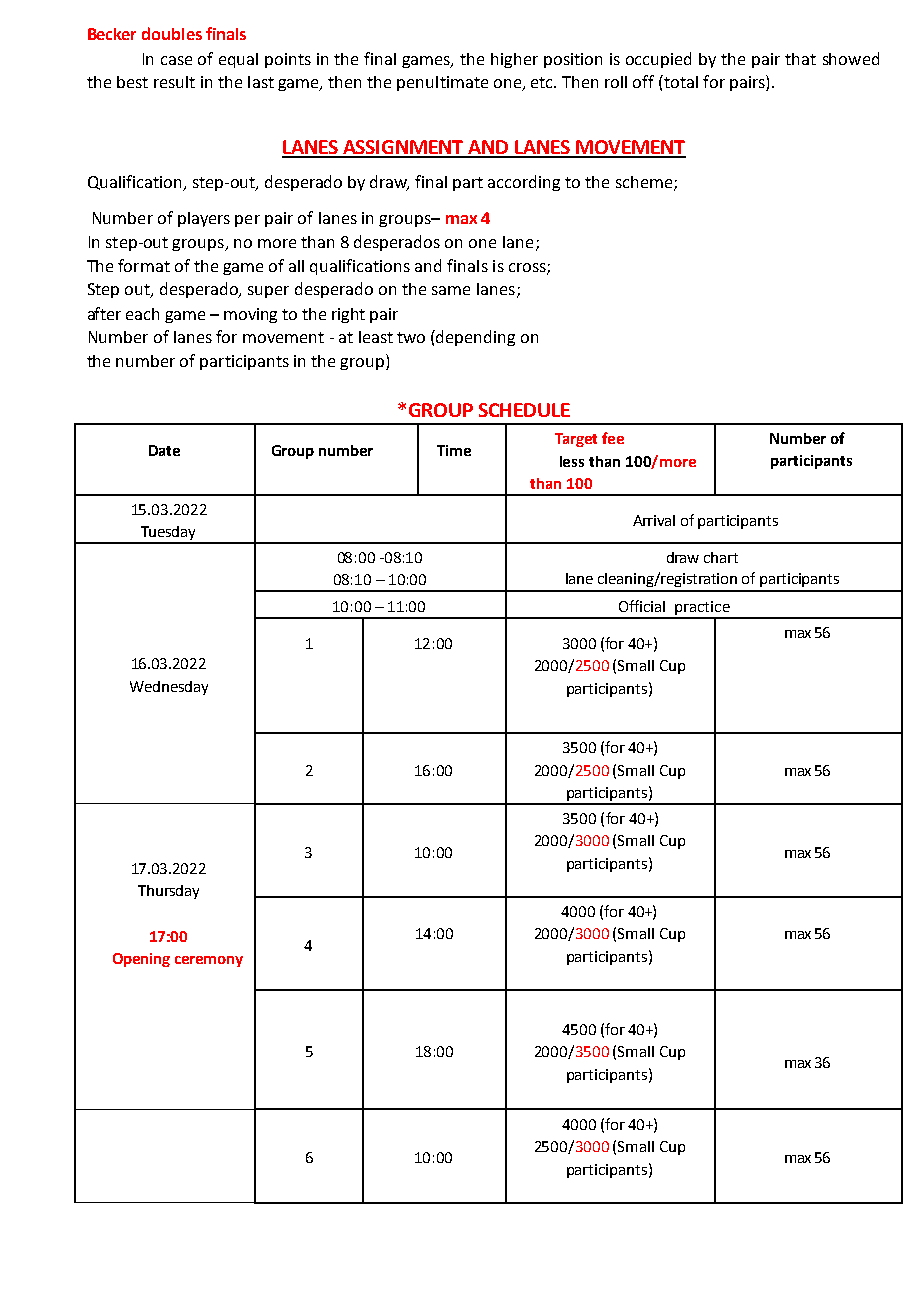 The height and width of the screenshot is (1307, 924). What do you see at coordinates (721, 557) in the screenshot?
I see `chart` at bounding box center [721, 557].
